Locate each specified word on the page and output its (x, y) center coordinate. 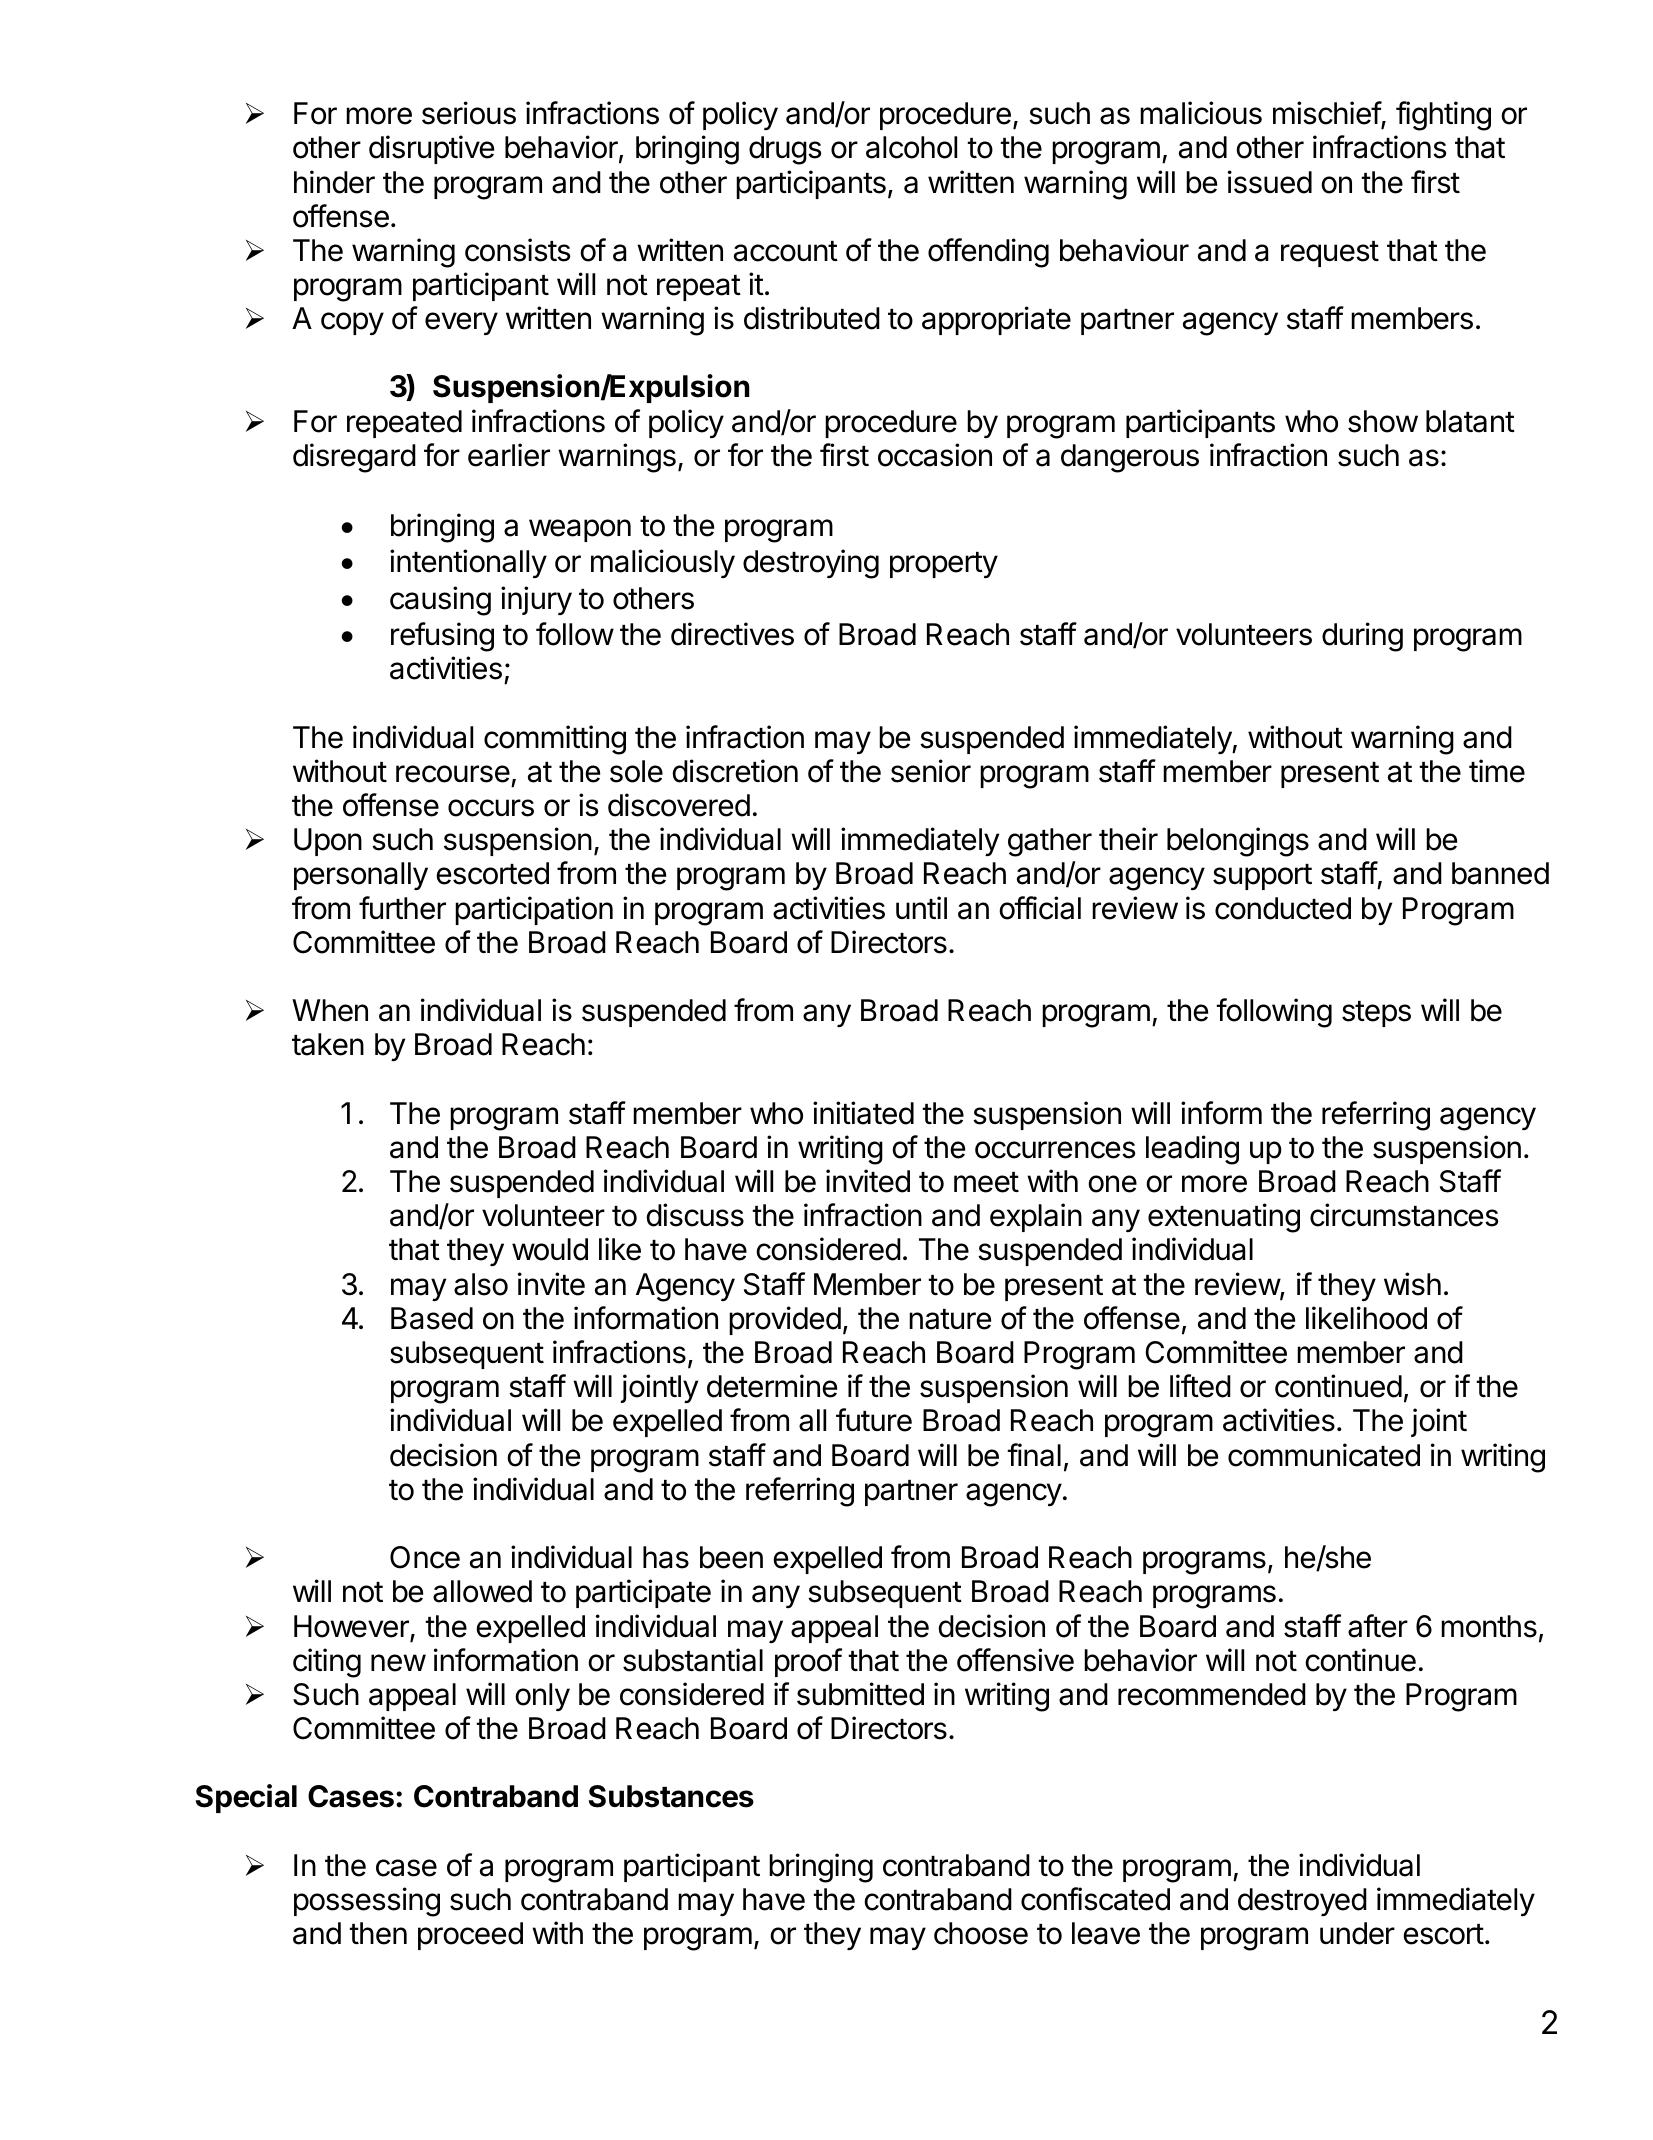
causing (440, 601)
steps (1376, 1014)
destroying (811, 564)
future (874, 1420)
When (330, 1010)
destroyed (1302, 1902)
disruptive (431, 149)
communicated (1324, 1455)
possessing (367, 1902)
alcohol (911, 147)
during (1362, 637)
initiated (863, 1113)
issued (1270, 182)
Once (425, 1557)
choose (981, 1933)
